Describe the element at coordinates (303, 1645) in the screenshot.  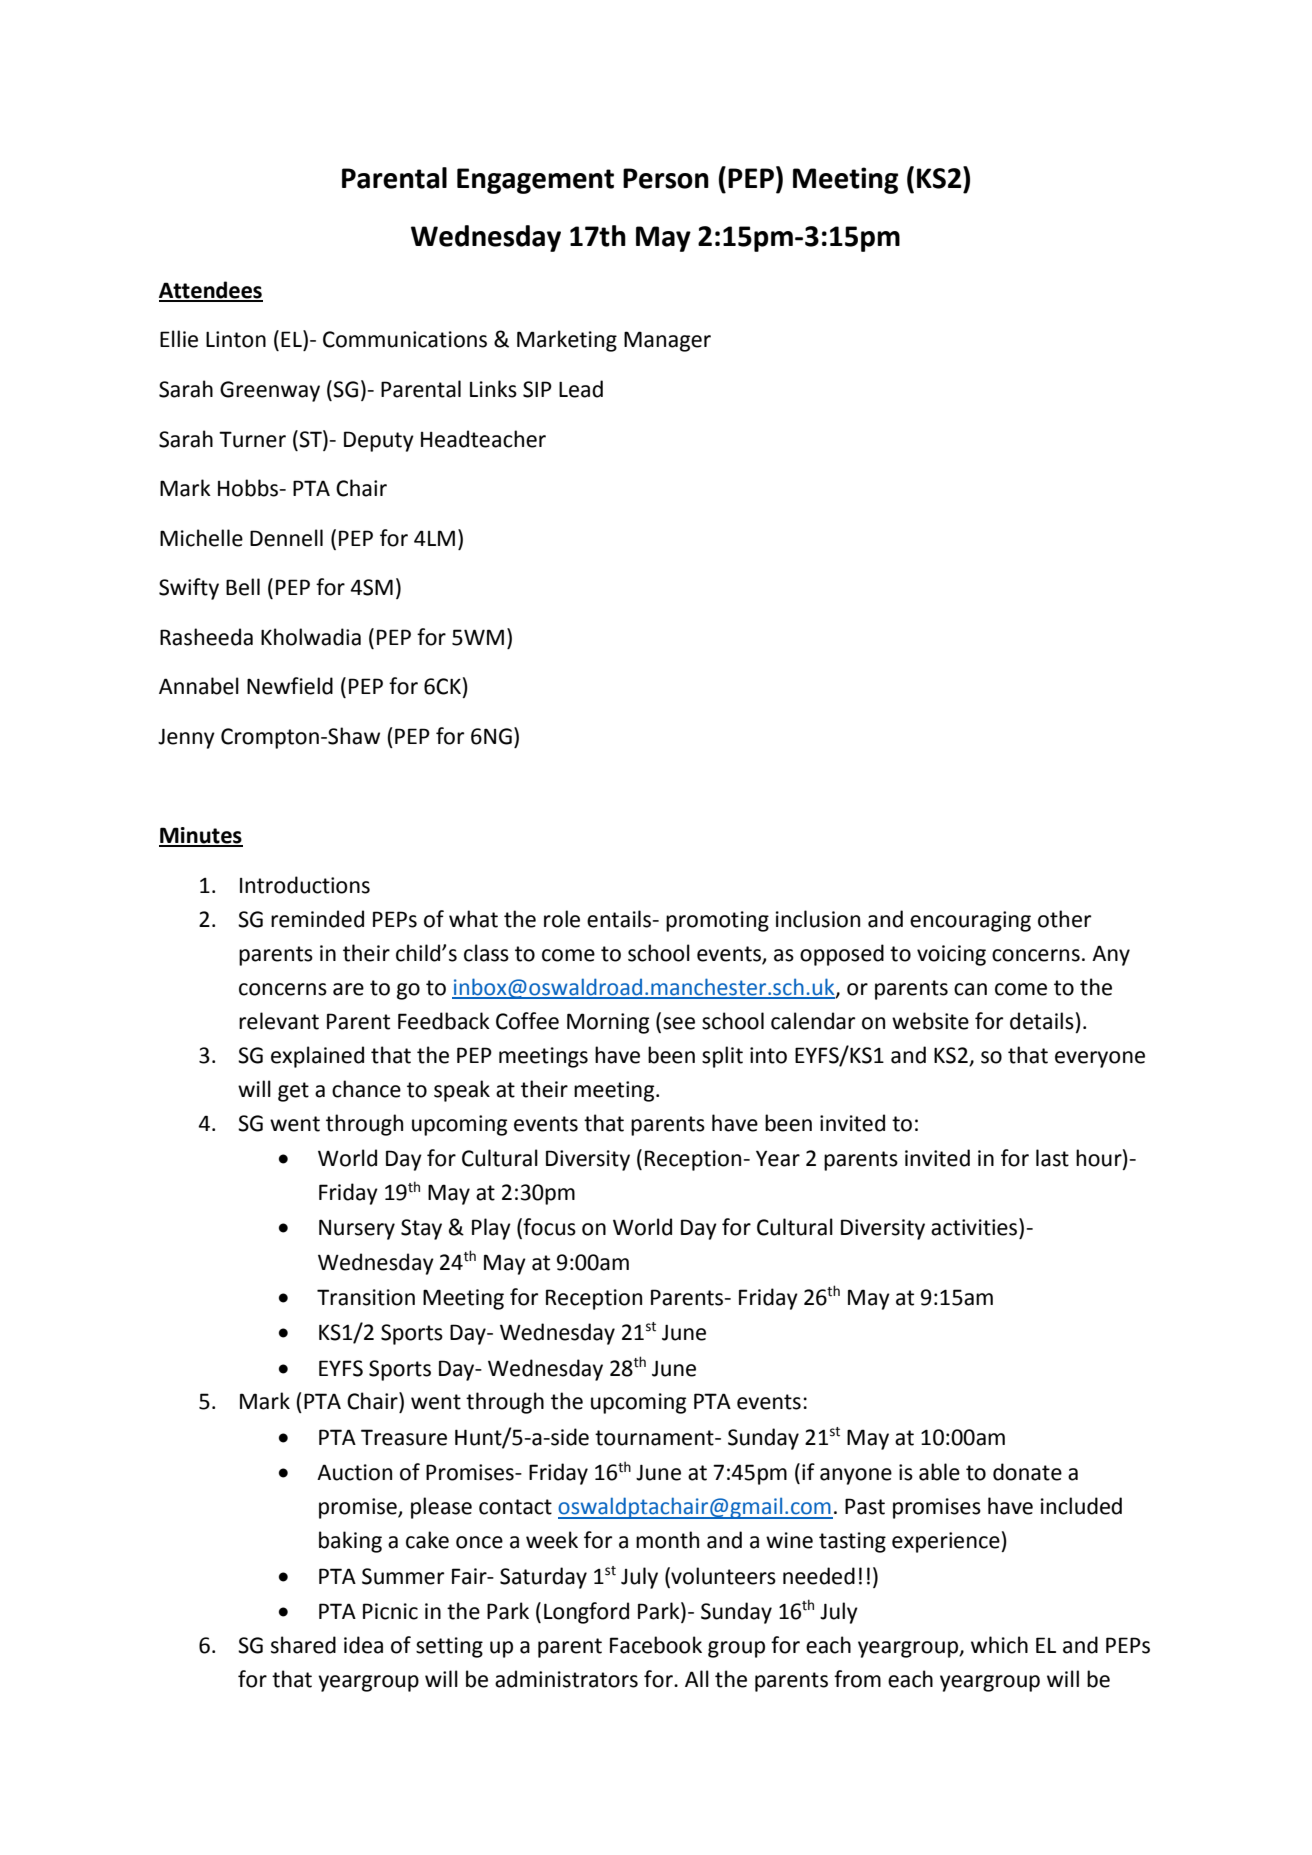
I see `shared` at that location.
